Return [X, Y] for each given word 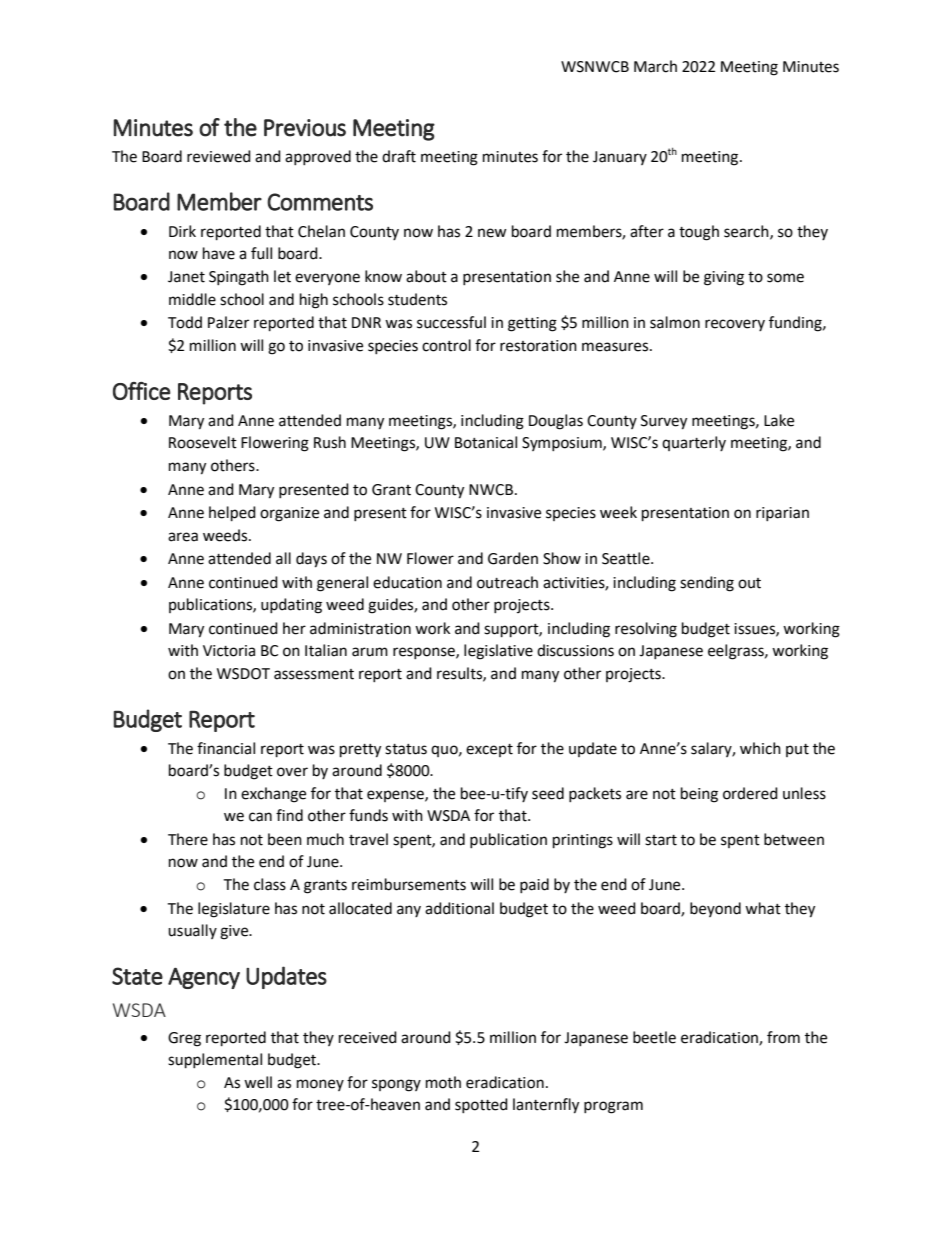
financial [226, 748]
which [760, 748]
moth [443, 1082]
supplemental [215, 1061]
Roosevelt [203, 442]
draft [399, 156]
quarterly [694, 443]
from [783, 1037]
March [655, 66]
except [489, 750]
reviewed [219, 156]
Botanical [486, 442]
